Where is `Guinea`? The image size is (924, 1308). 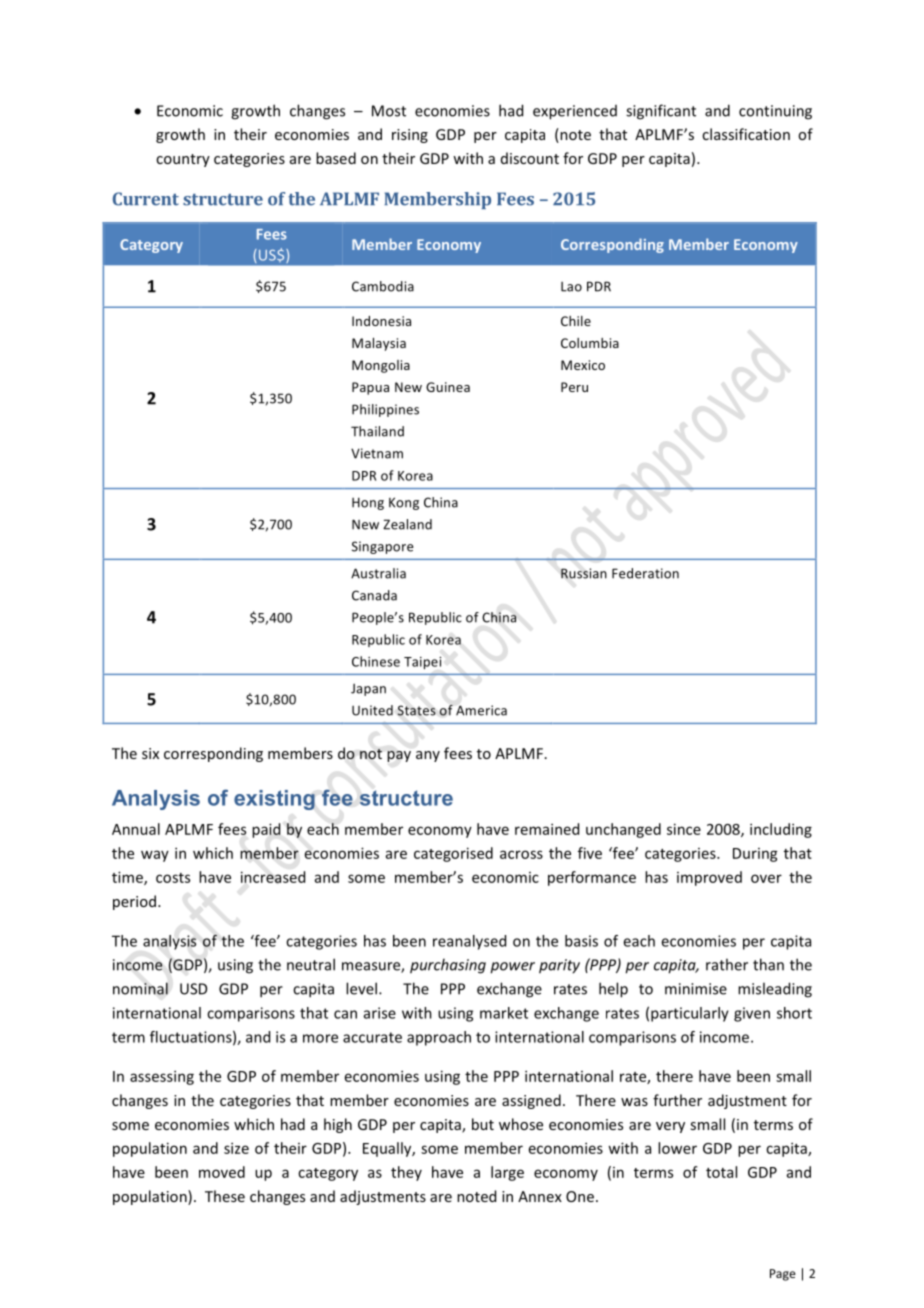 Guinea is located at coordinates (448, 387).
